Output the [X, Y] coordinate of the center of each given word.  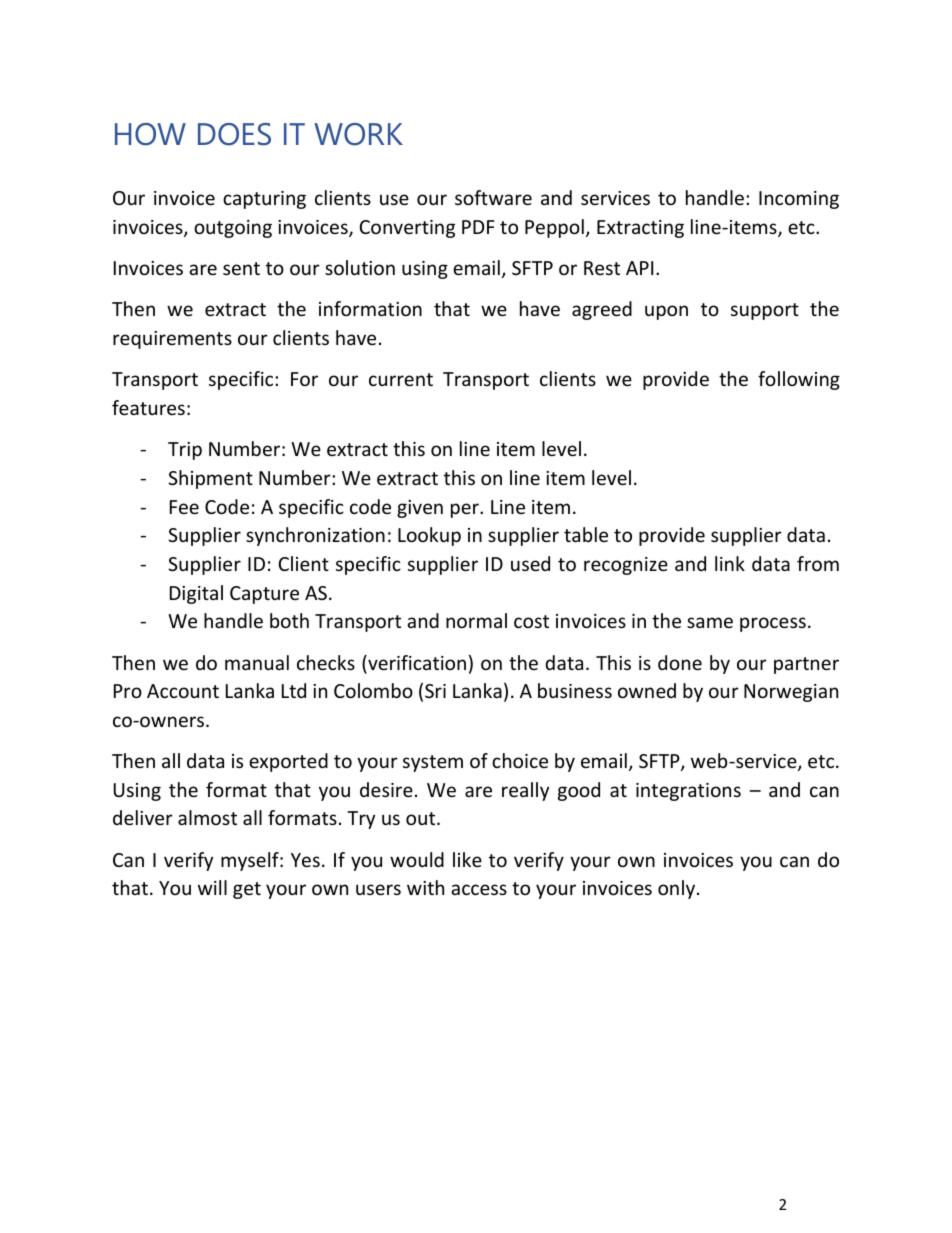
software [493, 197]
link [730, 563]
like [467, 859]
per [466, 510]
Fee [184, 507]
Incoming [799, 200]
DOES [234, 134]
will [212, 887]
